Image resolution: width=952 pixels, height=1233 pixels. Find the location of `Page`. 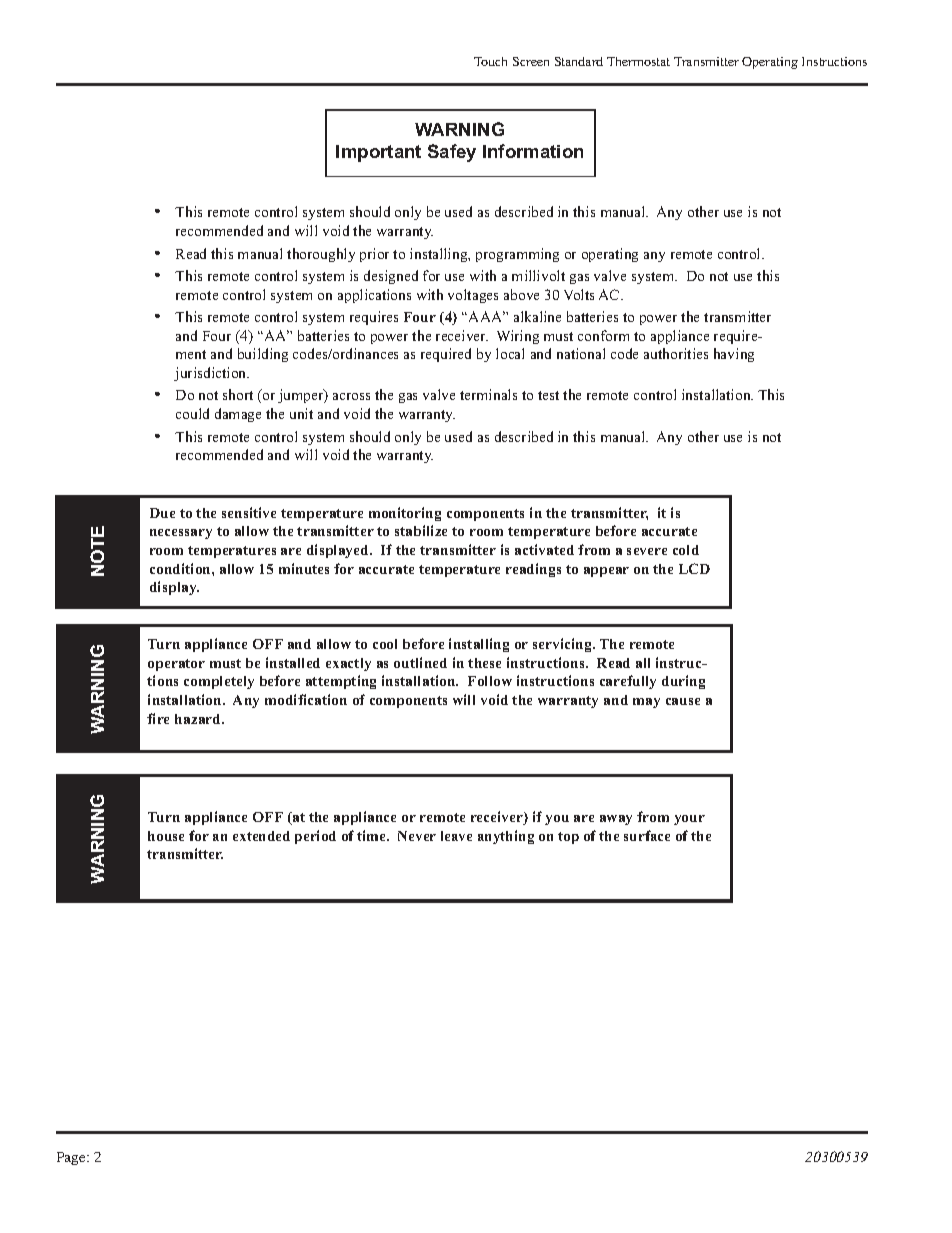

Page is located at coordinates (72, 1158).
